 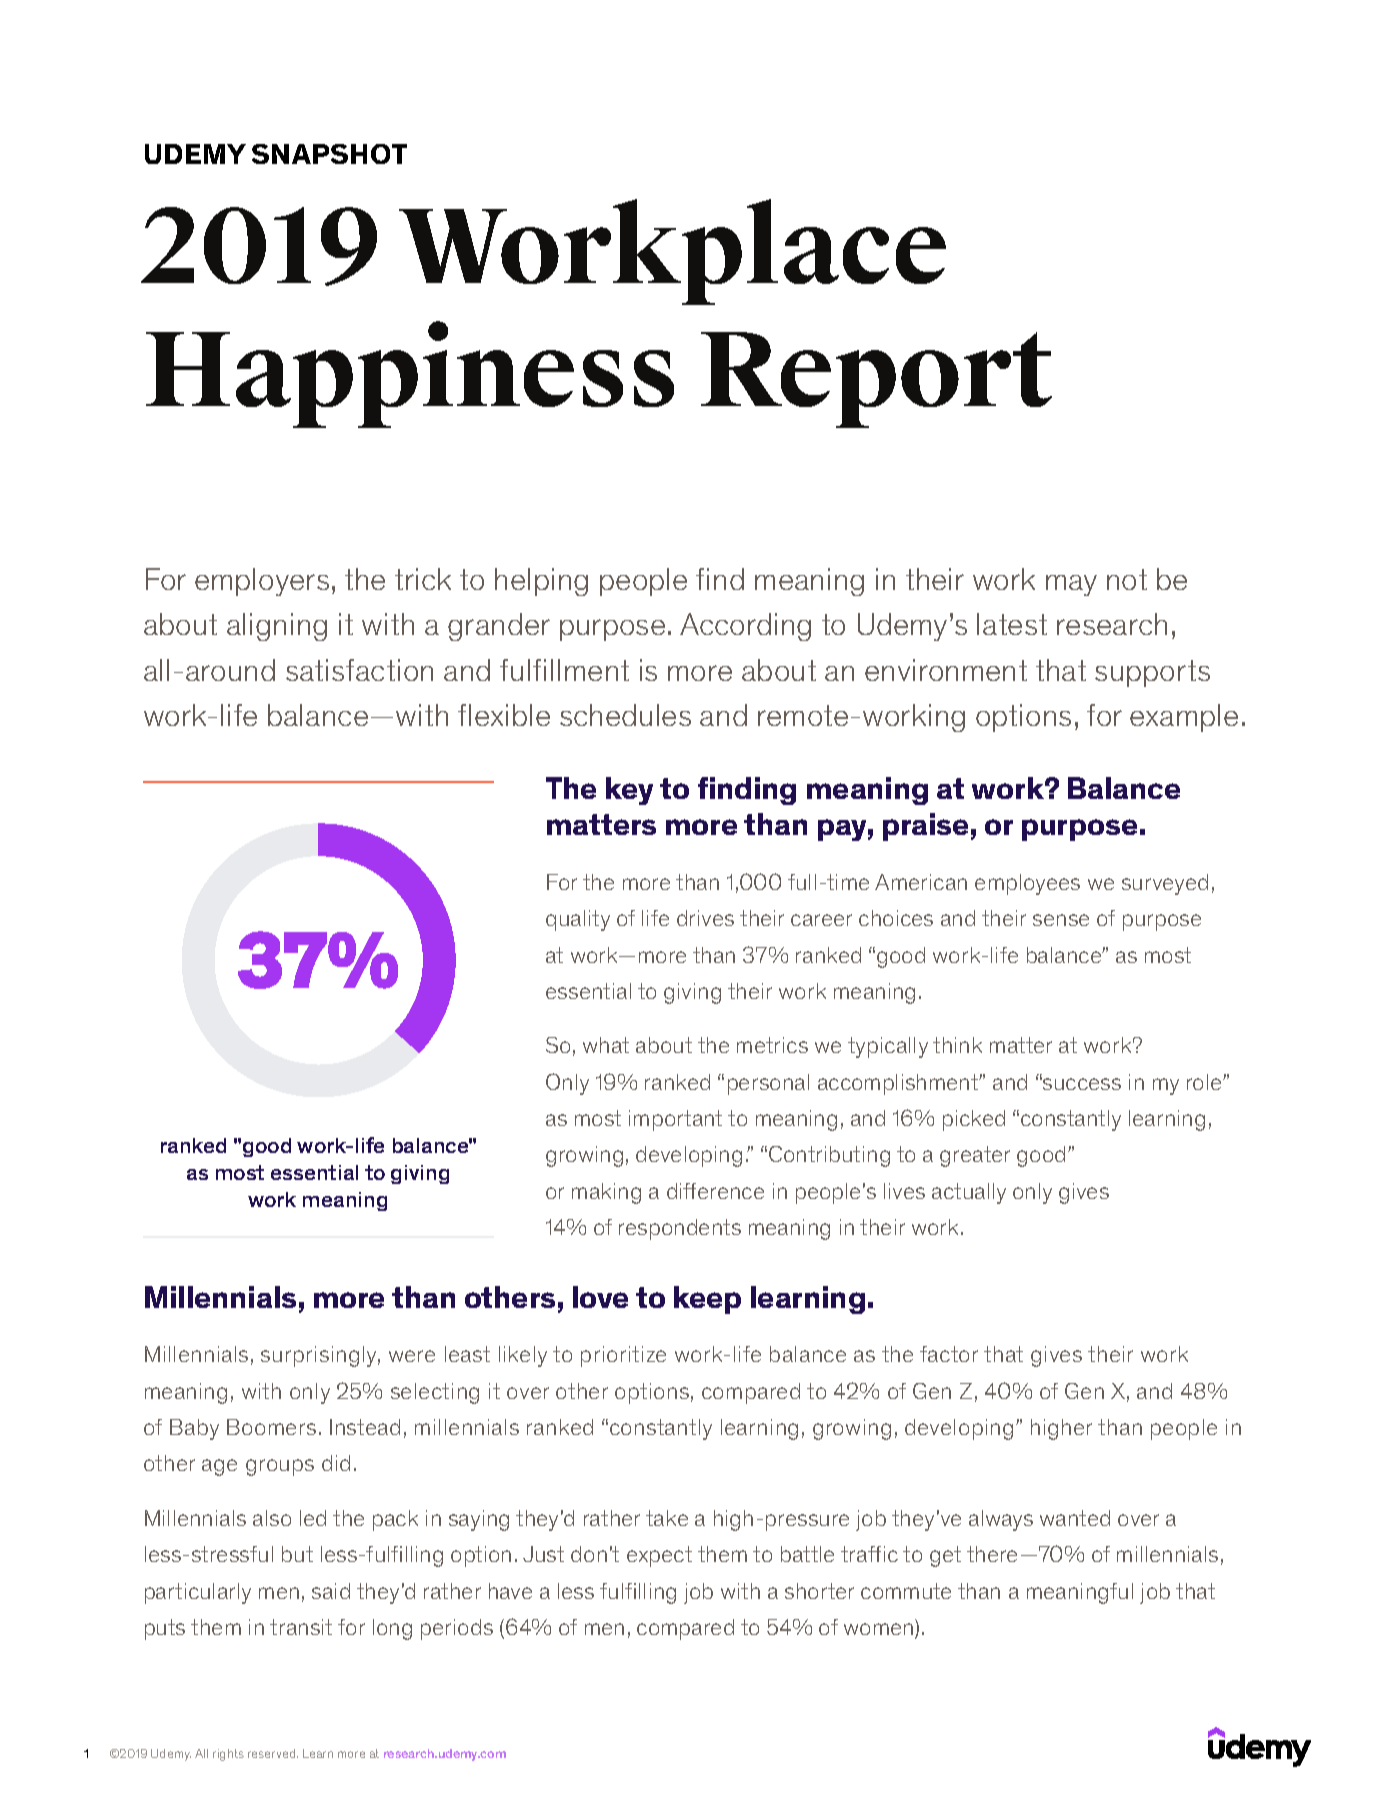 What do you see at coordinates (1127, 579) in the document?
I see `not` at bounding box center [1127, 579].
